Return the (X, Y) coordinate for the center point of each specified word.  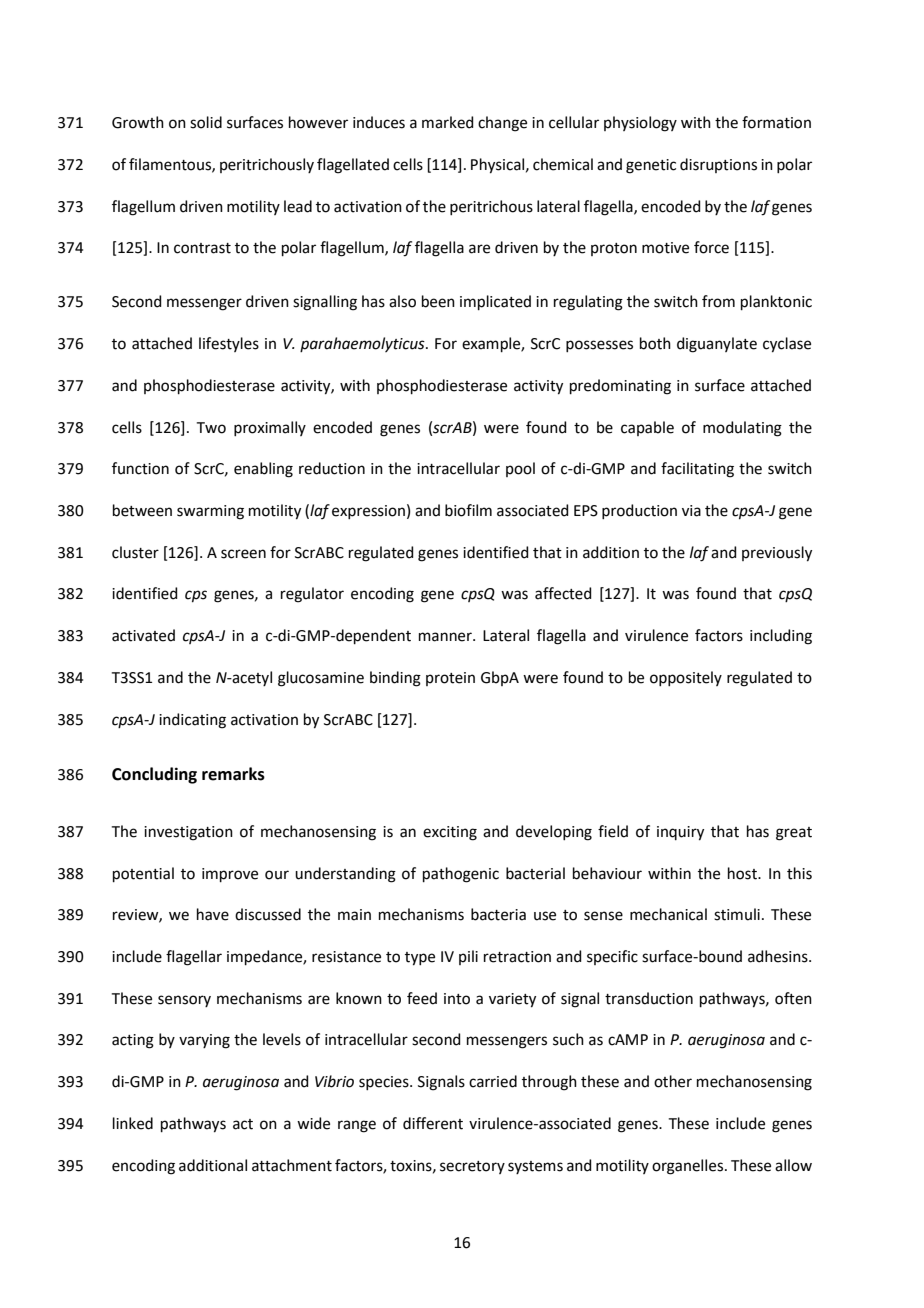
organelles (689, 1167)
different (433, 1123)
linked (133, 1123)
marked (448, 122)
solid (206, 122)
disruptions (718, 165)
